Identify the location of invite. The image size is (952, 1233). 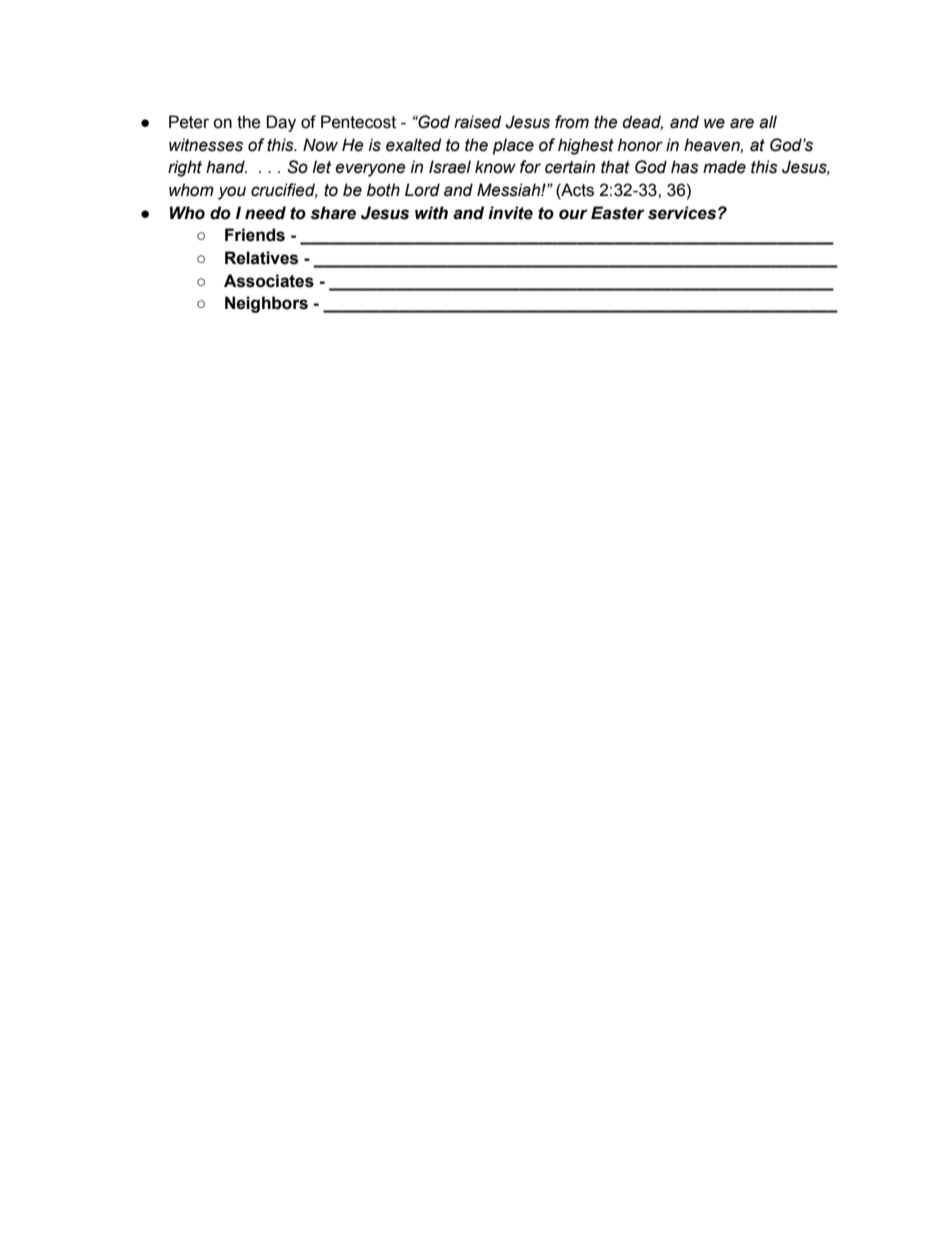
(510, 213).
